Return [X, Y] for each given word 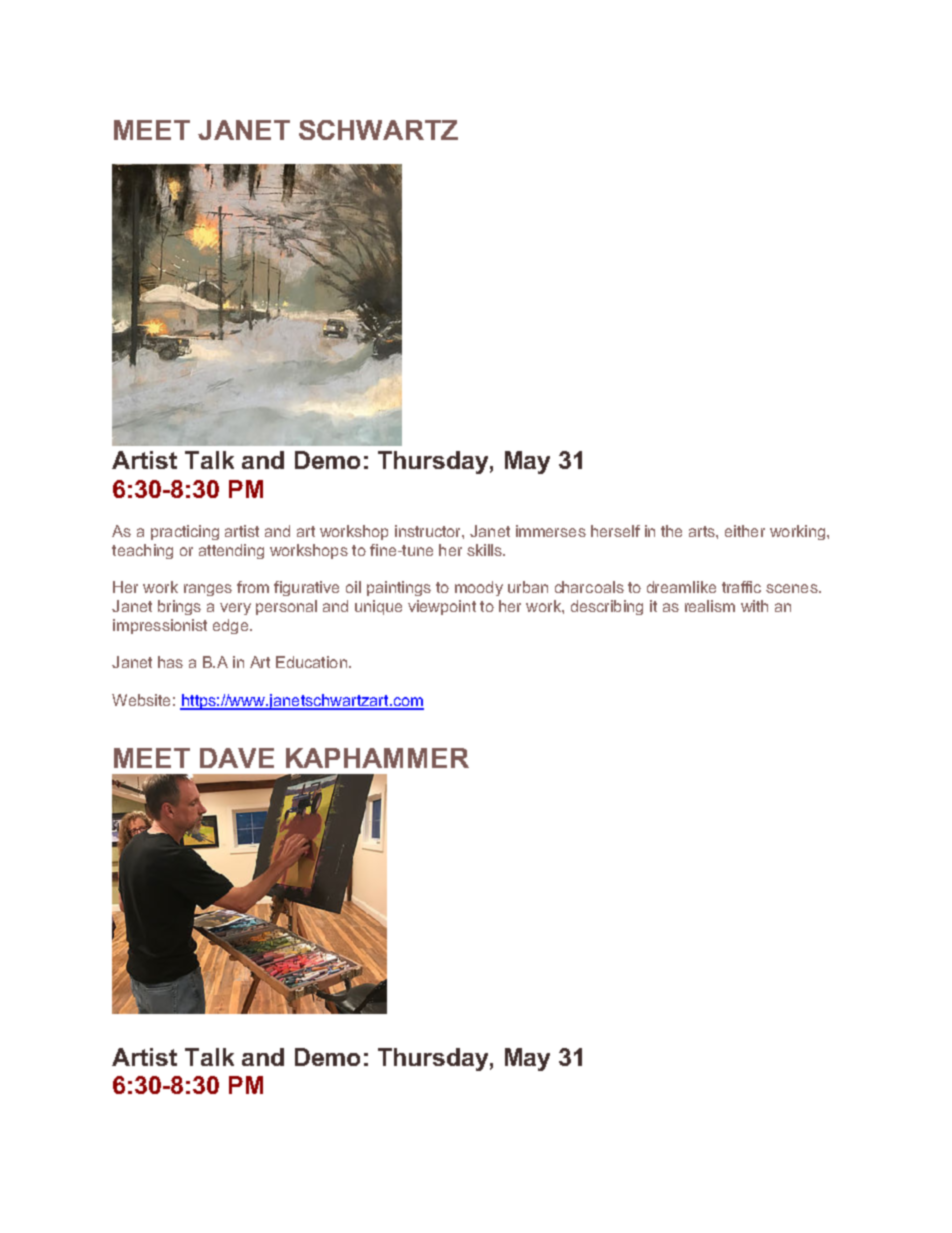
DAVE [237, 758]
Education [311, 662]
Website [141, 700]
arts [703, 531]
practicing [185, 532]
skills [485, 550]
